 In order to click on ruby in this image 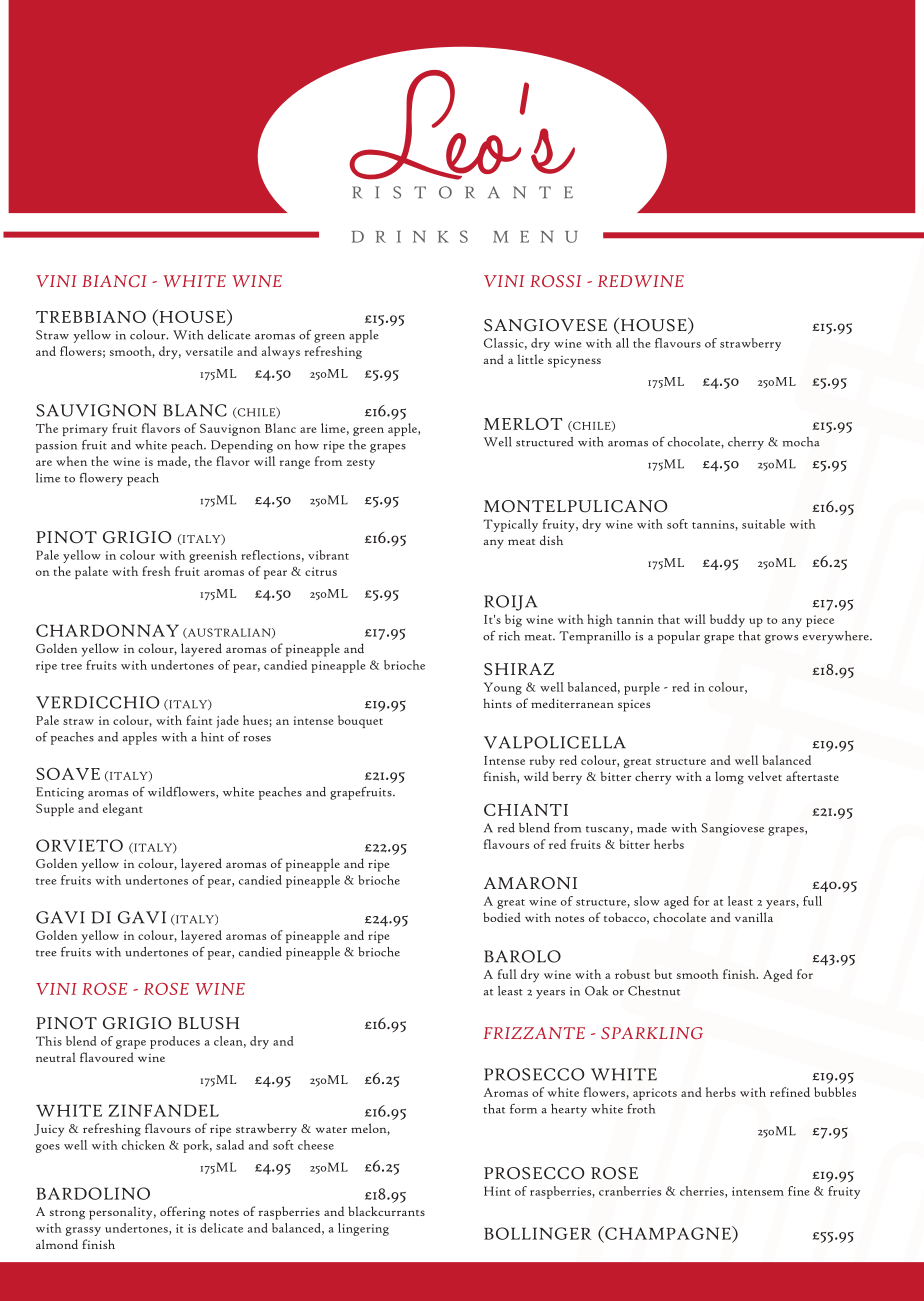, I will do `click(542, 761)`.
